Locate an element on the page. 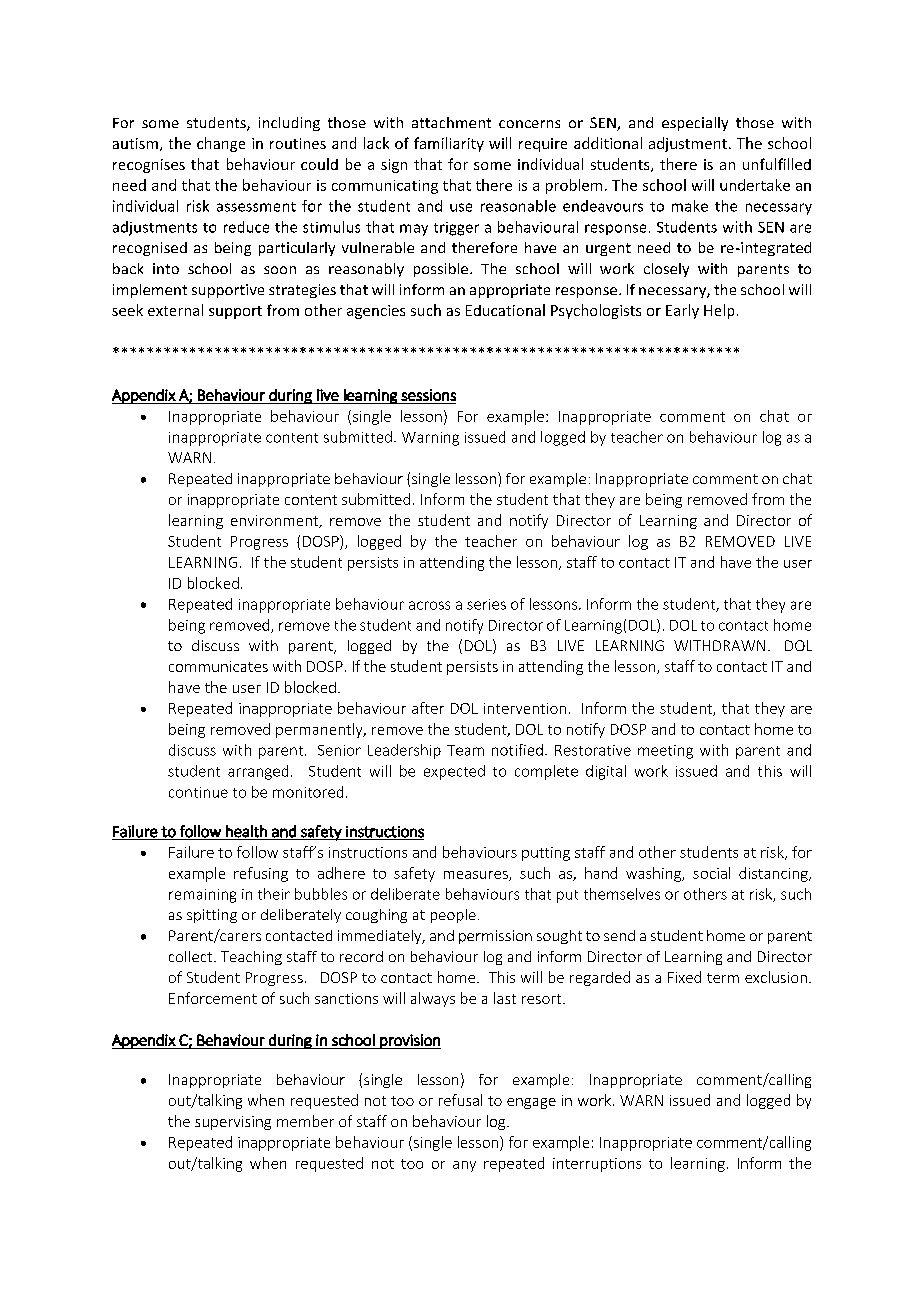 This document has height=1309, width=924. familiarity is located at coordinates (449, 144).
